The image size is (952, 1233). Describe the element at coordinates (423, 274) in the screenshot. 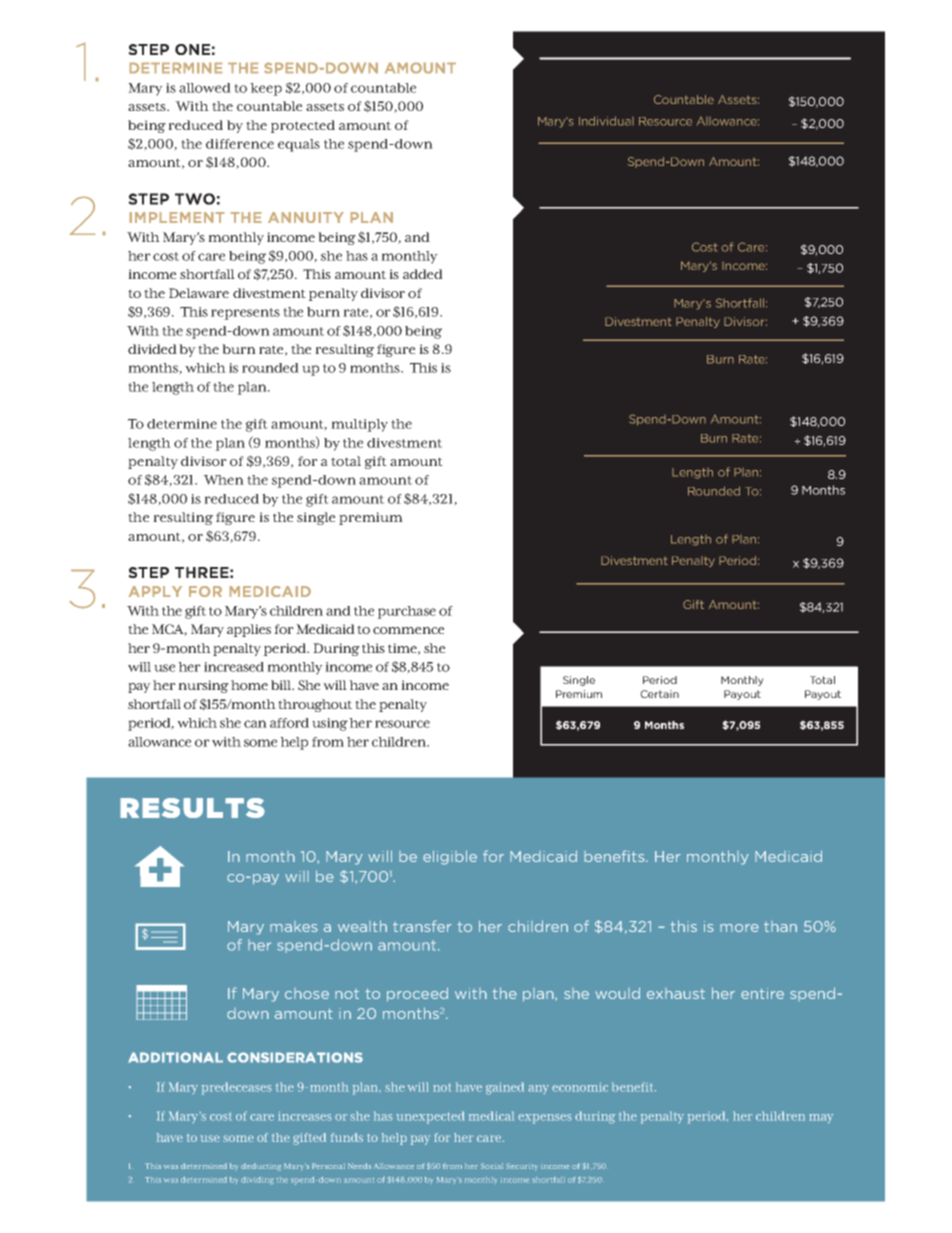

I see `added` at that location.
